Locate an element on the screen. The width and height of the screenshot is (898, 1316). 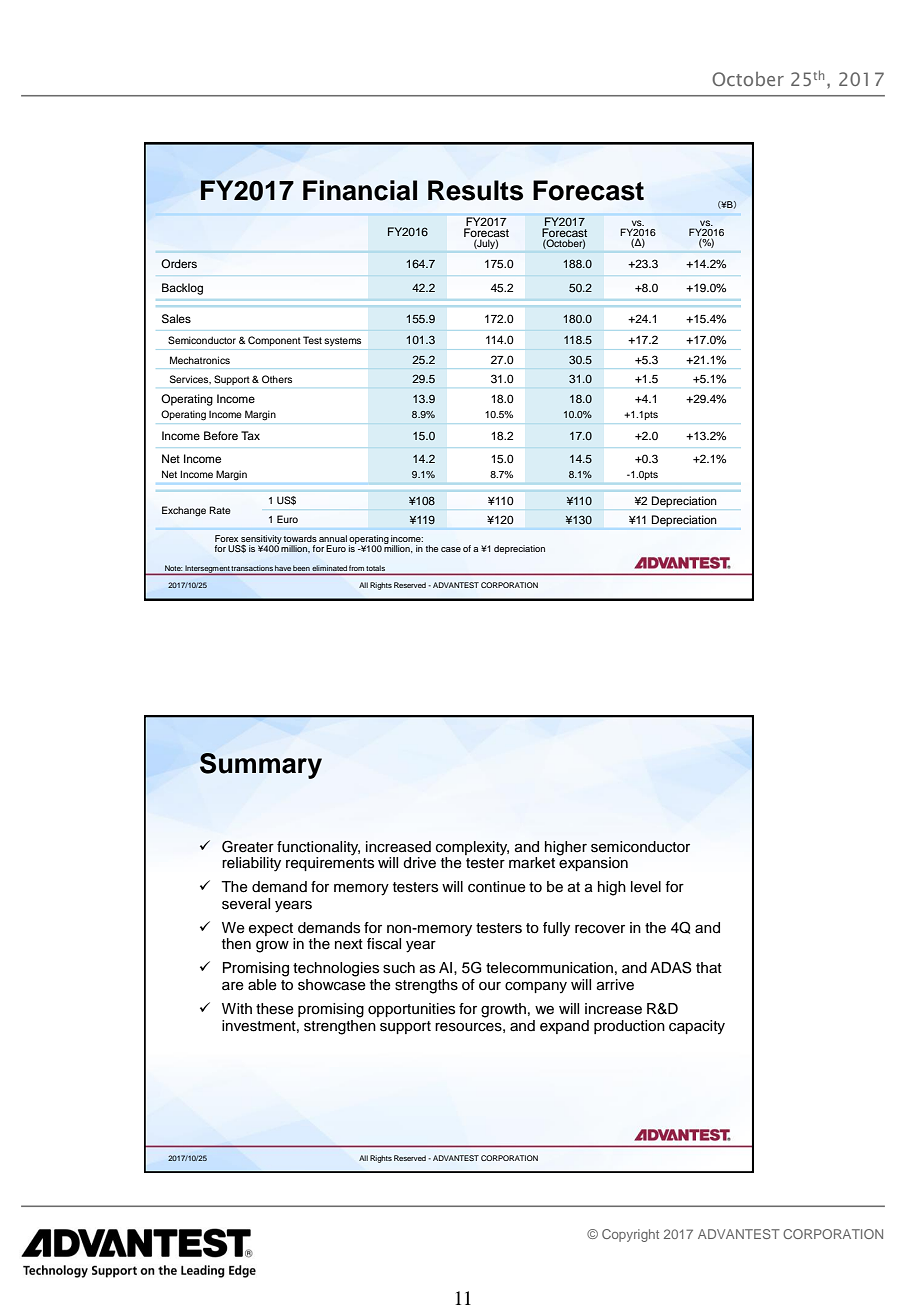
strengths is located at coordinates (426, 986).
